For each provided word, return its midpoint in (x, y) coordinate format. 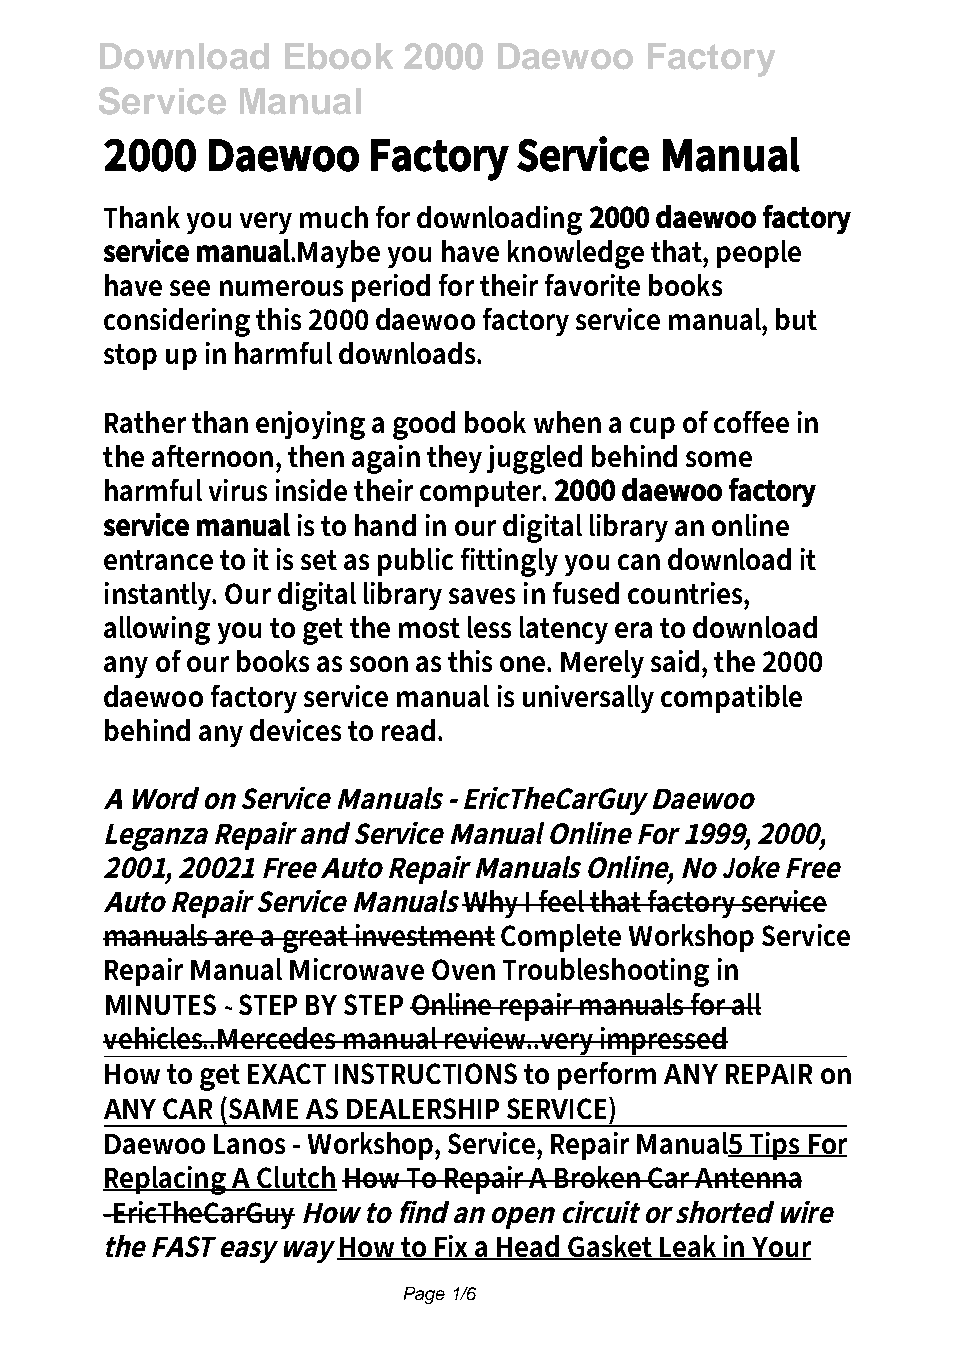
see (190, 288)
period (391, 288)
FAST (184, 1246)
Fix (453, 1247)
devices (295, 730)
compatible (731, 699)
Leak (689, 1247)
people (759, 254)
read (408, 730)
